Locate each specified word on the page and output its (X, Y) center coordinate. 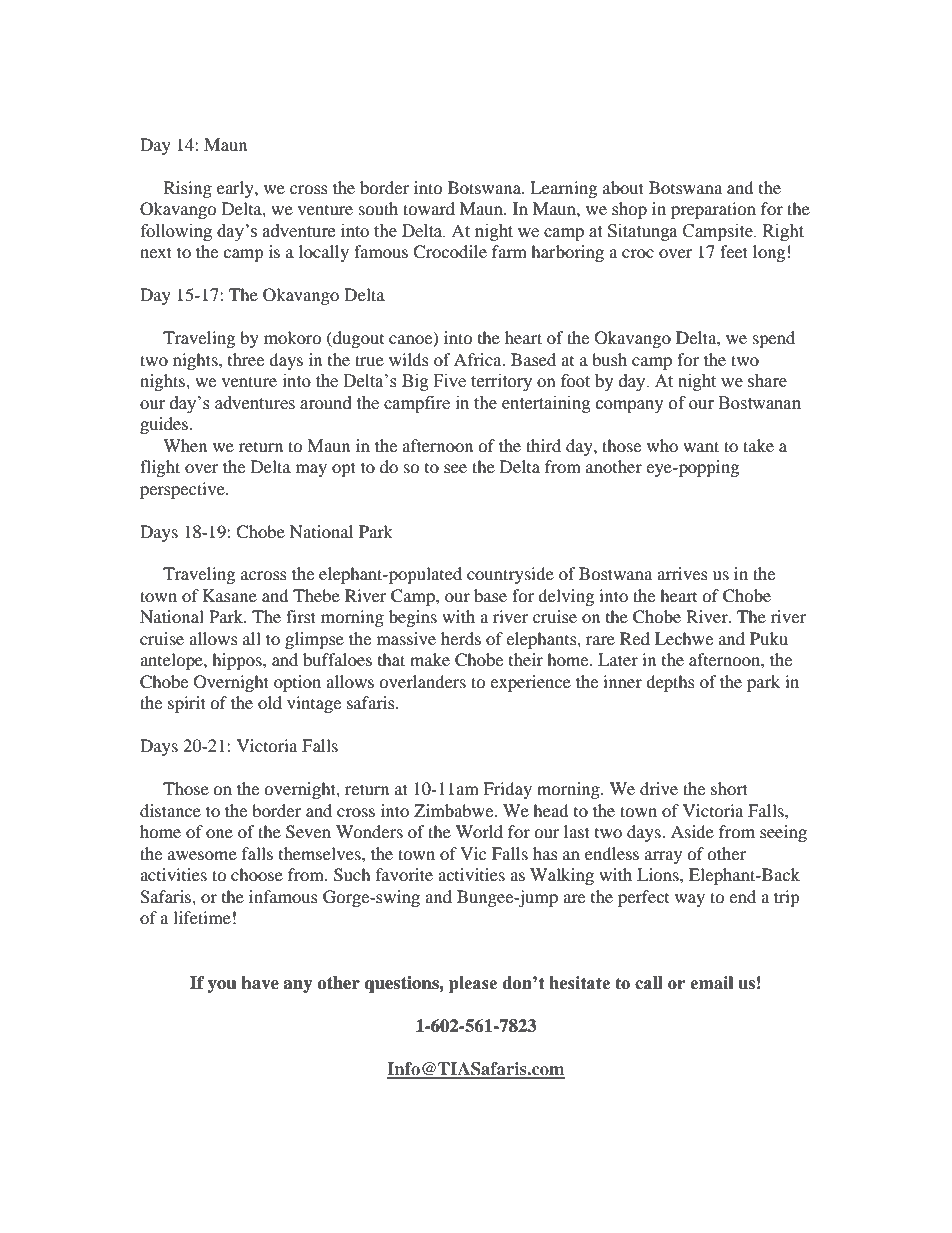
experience (530, 683)
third (543, 445)
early (236, 189)
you (222, 986)
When (185, 445)
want (701, 446)
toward (429, 208)
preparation (713, 210)
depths (670, 683)
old (270, 702)
